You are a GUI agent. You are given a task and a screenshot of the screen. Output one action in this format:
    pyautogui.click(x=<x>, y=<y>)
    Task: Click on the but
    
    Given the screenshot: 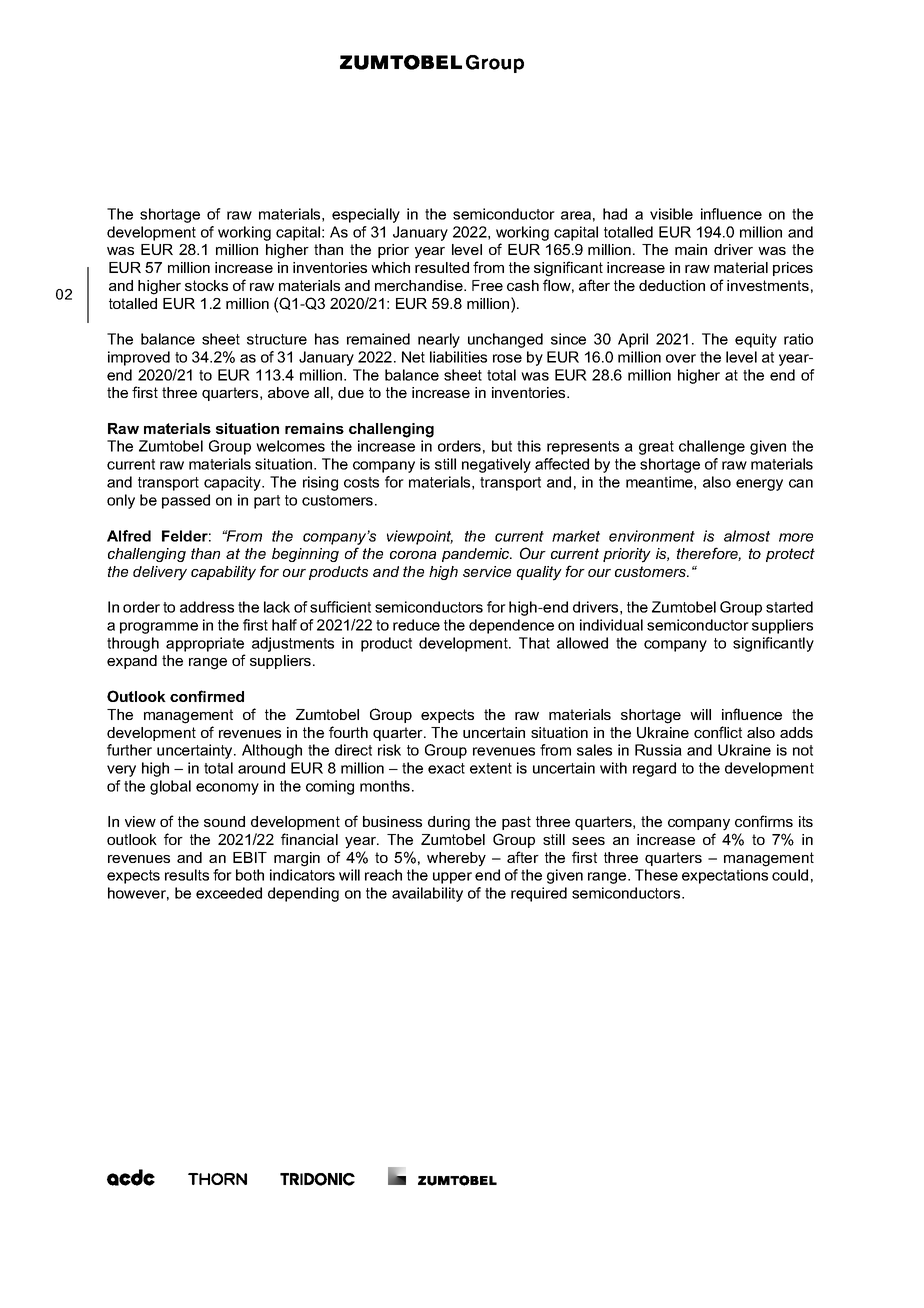 What is the action you would take?
    pyautogui.click(x=502, y=446)
